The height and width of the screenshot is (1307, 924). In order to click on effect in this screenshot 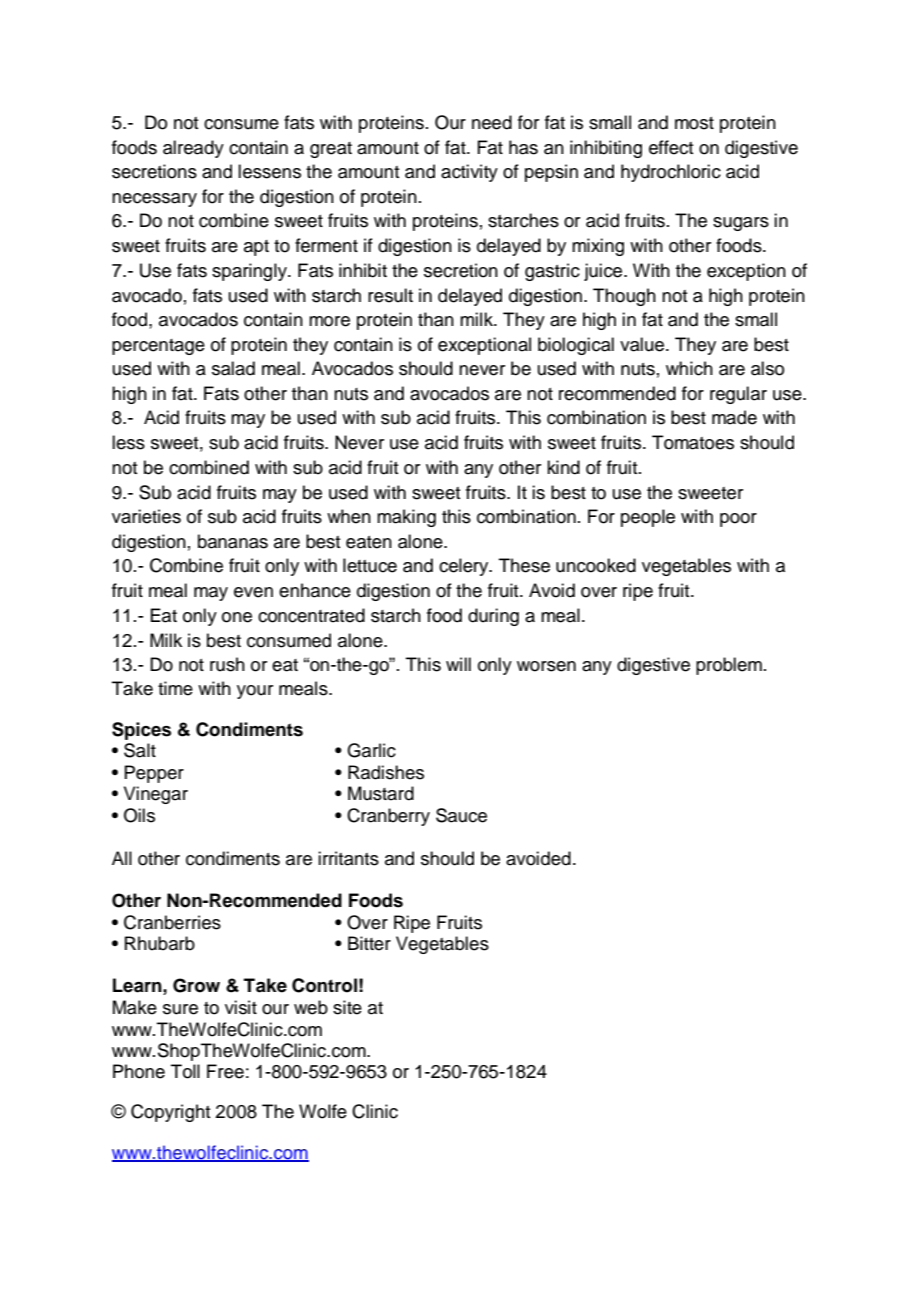, I will do `click(671, 147)`.
